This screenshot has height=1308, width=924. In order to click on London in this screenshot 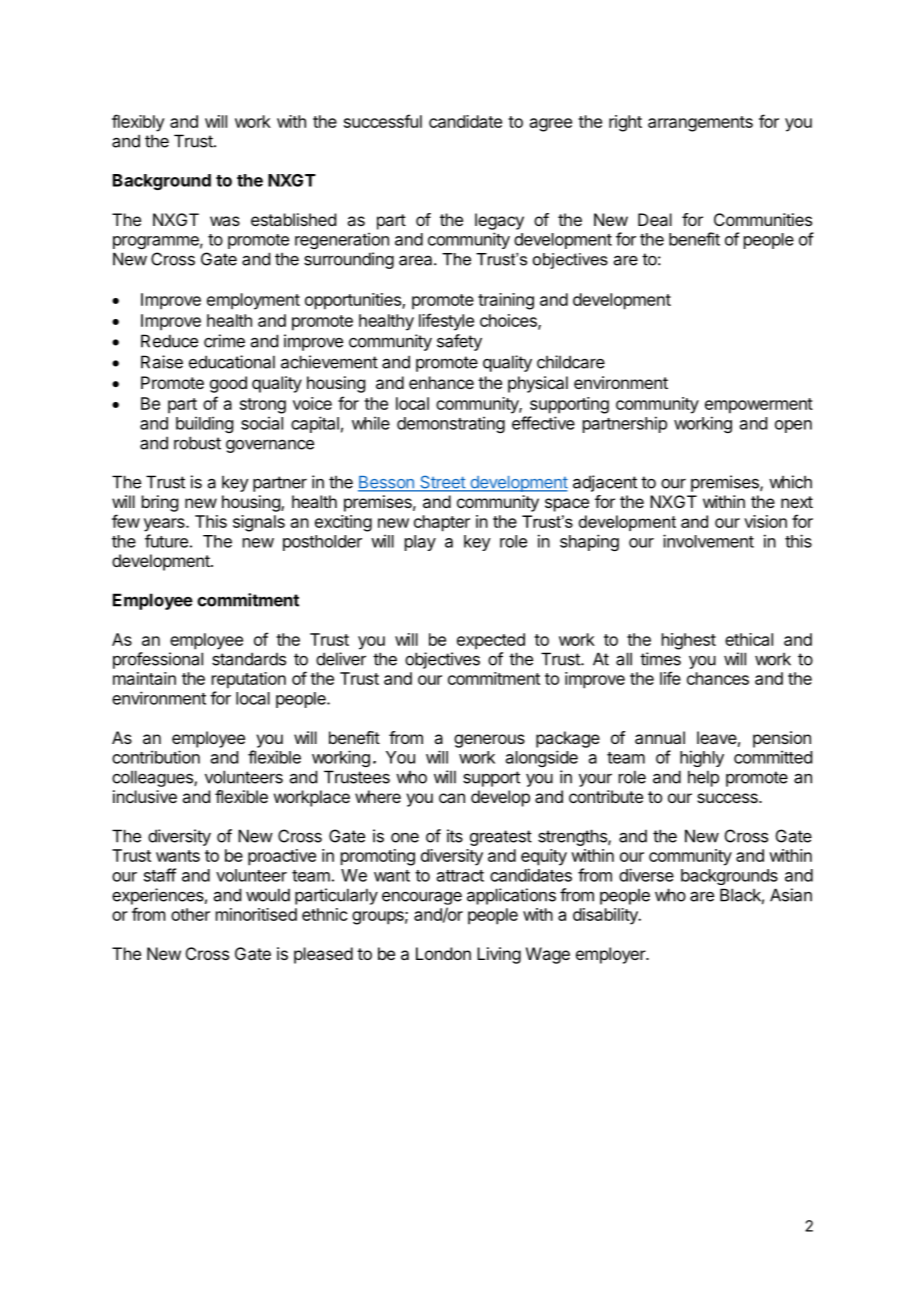, I will do `click(443, 953)`.
